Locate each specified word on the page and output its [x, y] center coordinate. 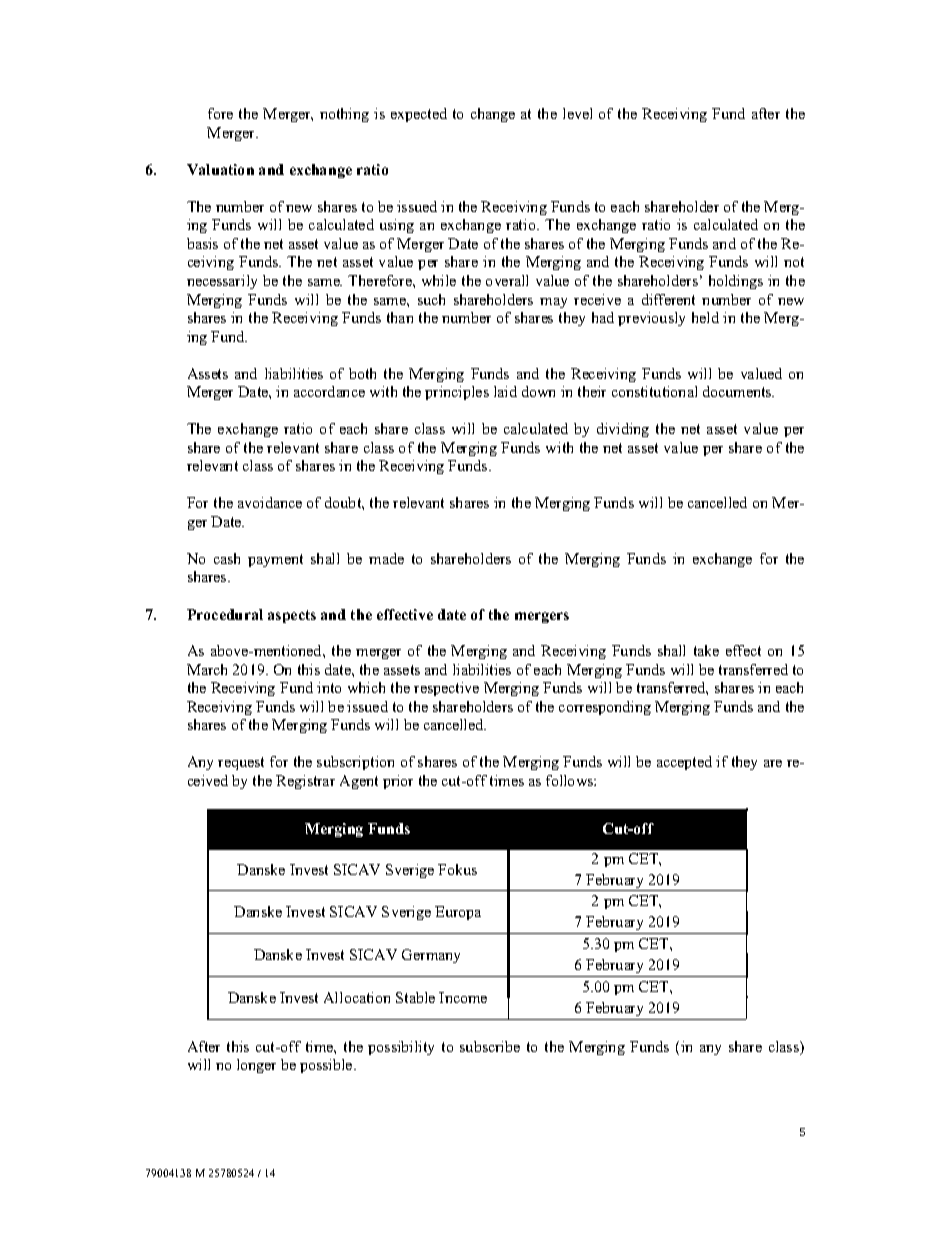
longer [256, 1066]
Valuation [220, 169]
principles [457, 393]
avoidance [270, 502]
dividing [623, 430]
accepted [684, 763]
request [241, 763]
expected [419, 115]
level [577, 113]
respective [446, 689]
